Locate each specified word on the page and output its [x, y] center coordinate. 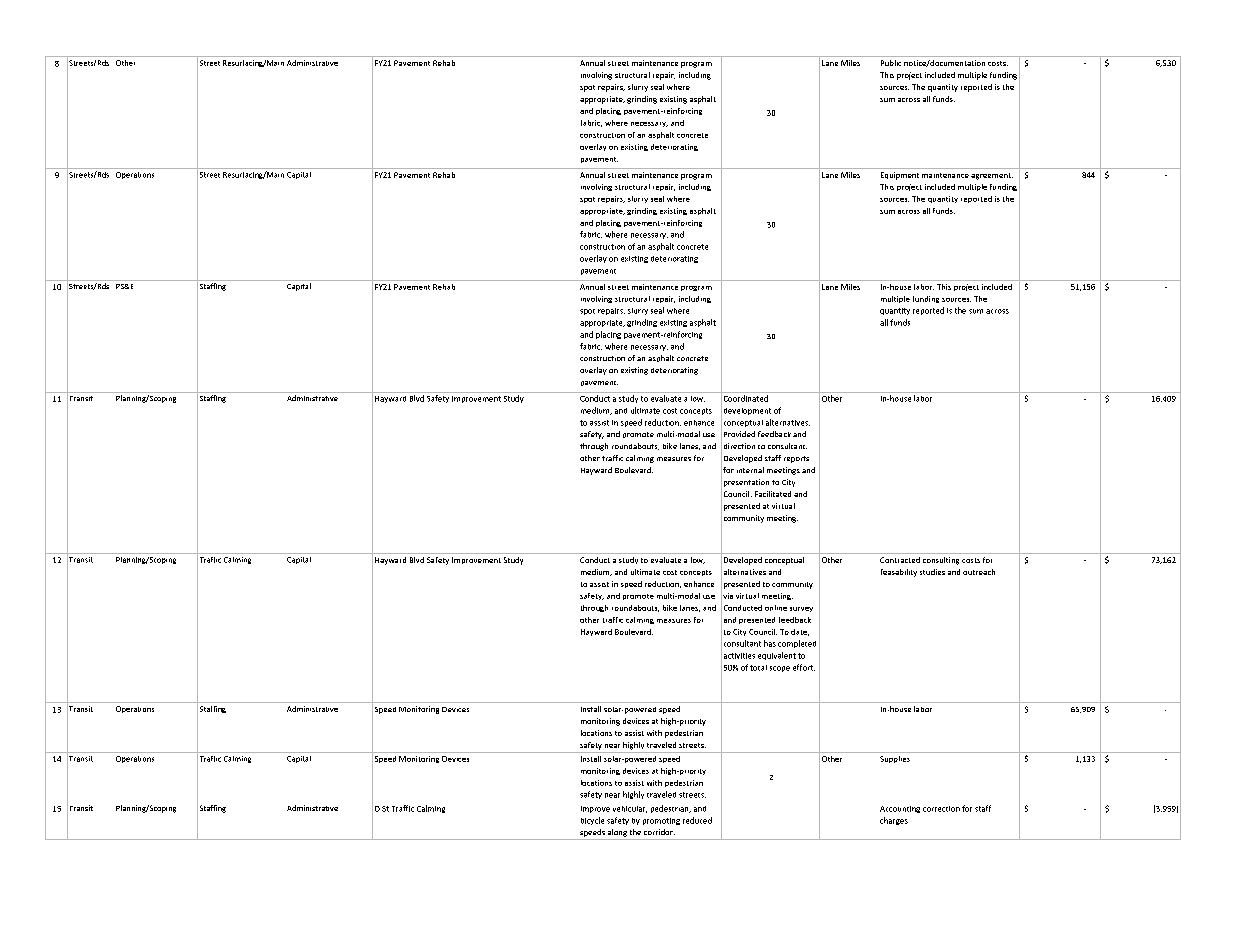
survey [801, 609]
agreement [992, 176]
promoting [661, 821]
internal [750, 470]
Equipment [900, 176]
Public [891, 63]
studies [932, 572]
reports [796, 459]
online [776, 608]
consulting [941, 561]
